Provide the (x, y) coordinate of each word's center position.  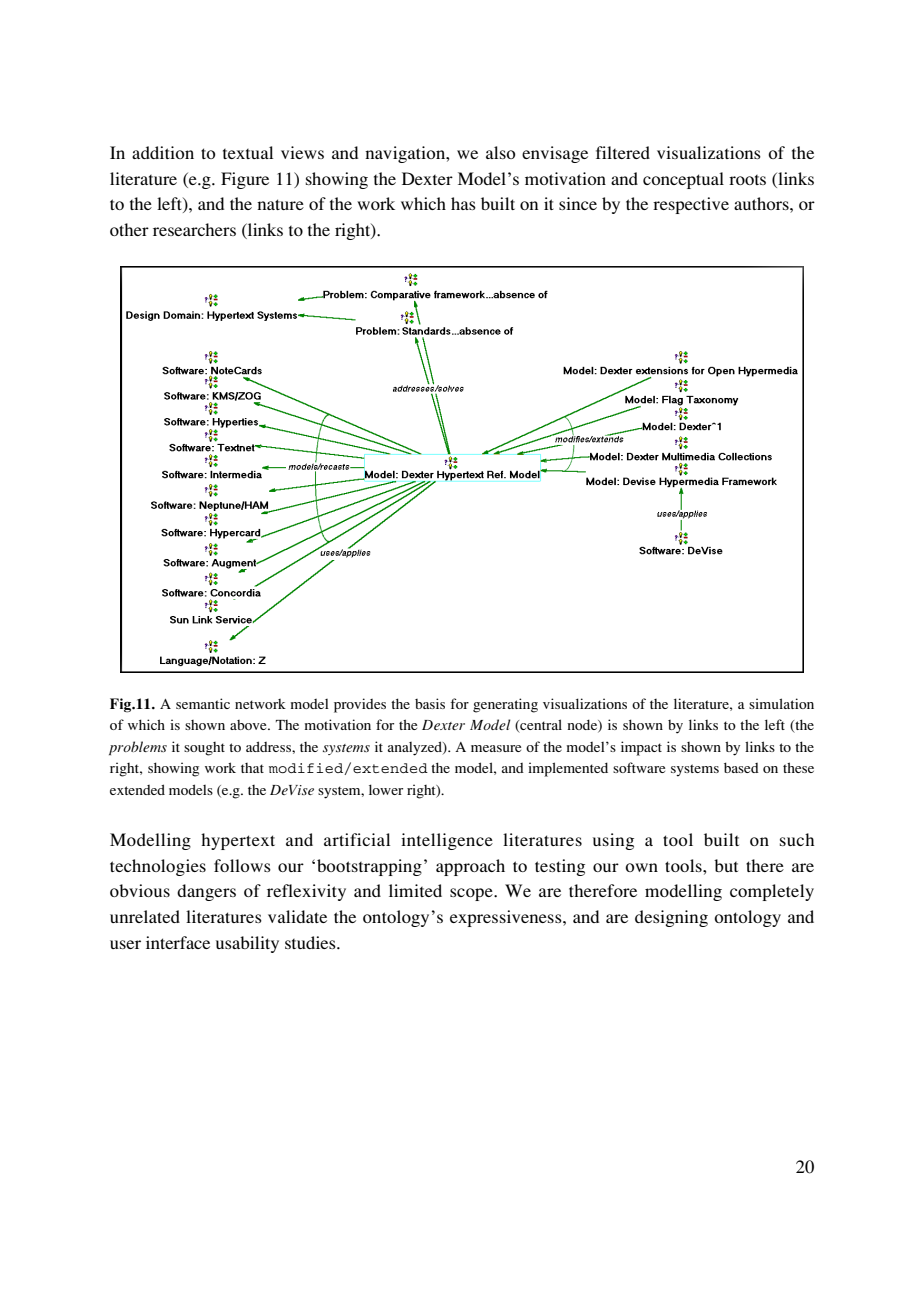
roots (747, 180)
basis (430, 703)
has (463, 203)
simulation (781, 703)
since (578, 203)
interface (178, 942)
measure (496, 748)
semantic (203, 703)
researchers (194, 229)
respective (691, 205)
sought (204, 749)
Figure (245, 180)
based (741, 767)
